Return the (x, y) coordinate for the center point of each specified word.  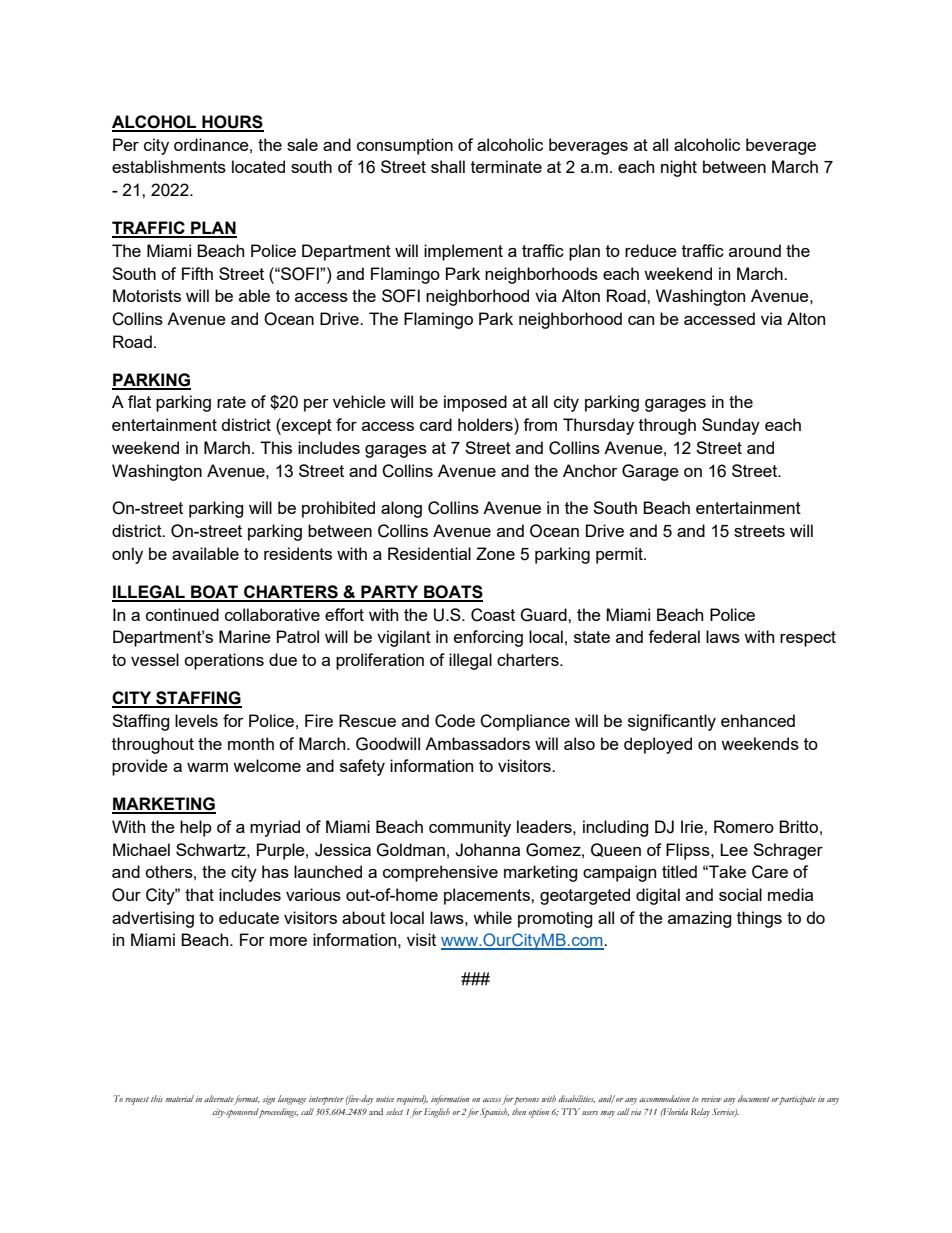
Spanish (494, 1113)
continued (182, 614)
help (196, 828)
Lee (734, 849)
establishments (169, 166)
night (679, 168)
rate (231, 402)
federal (674, 636)
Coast (493, 615)
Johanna (487, 850)
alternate (219, 1098)
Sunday (731, 426)
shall (448, 166)
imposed (475, 403)
